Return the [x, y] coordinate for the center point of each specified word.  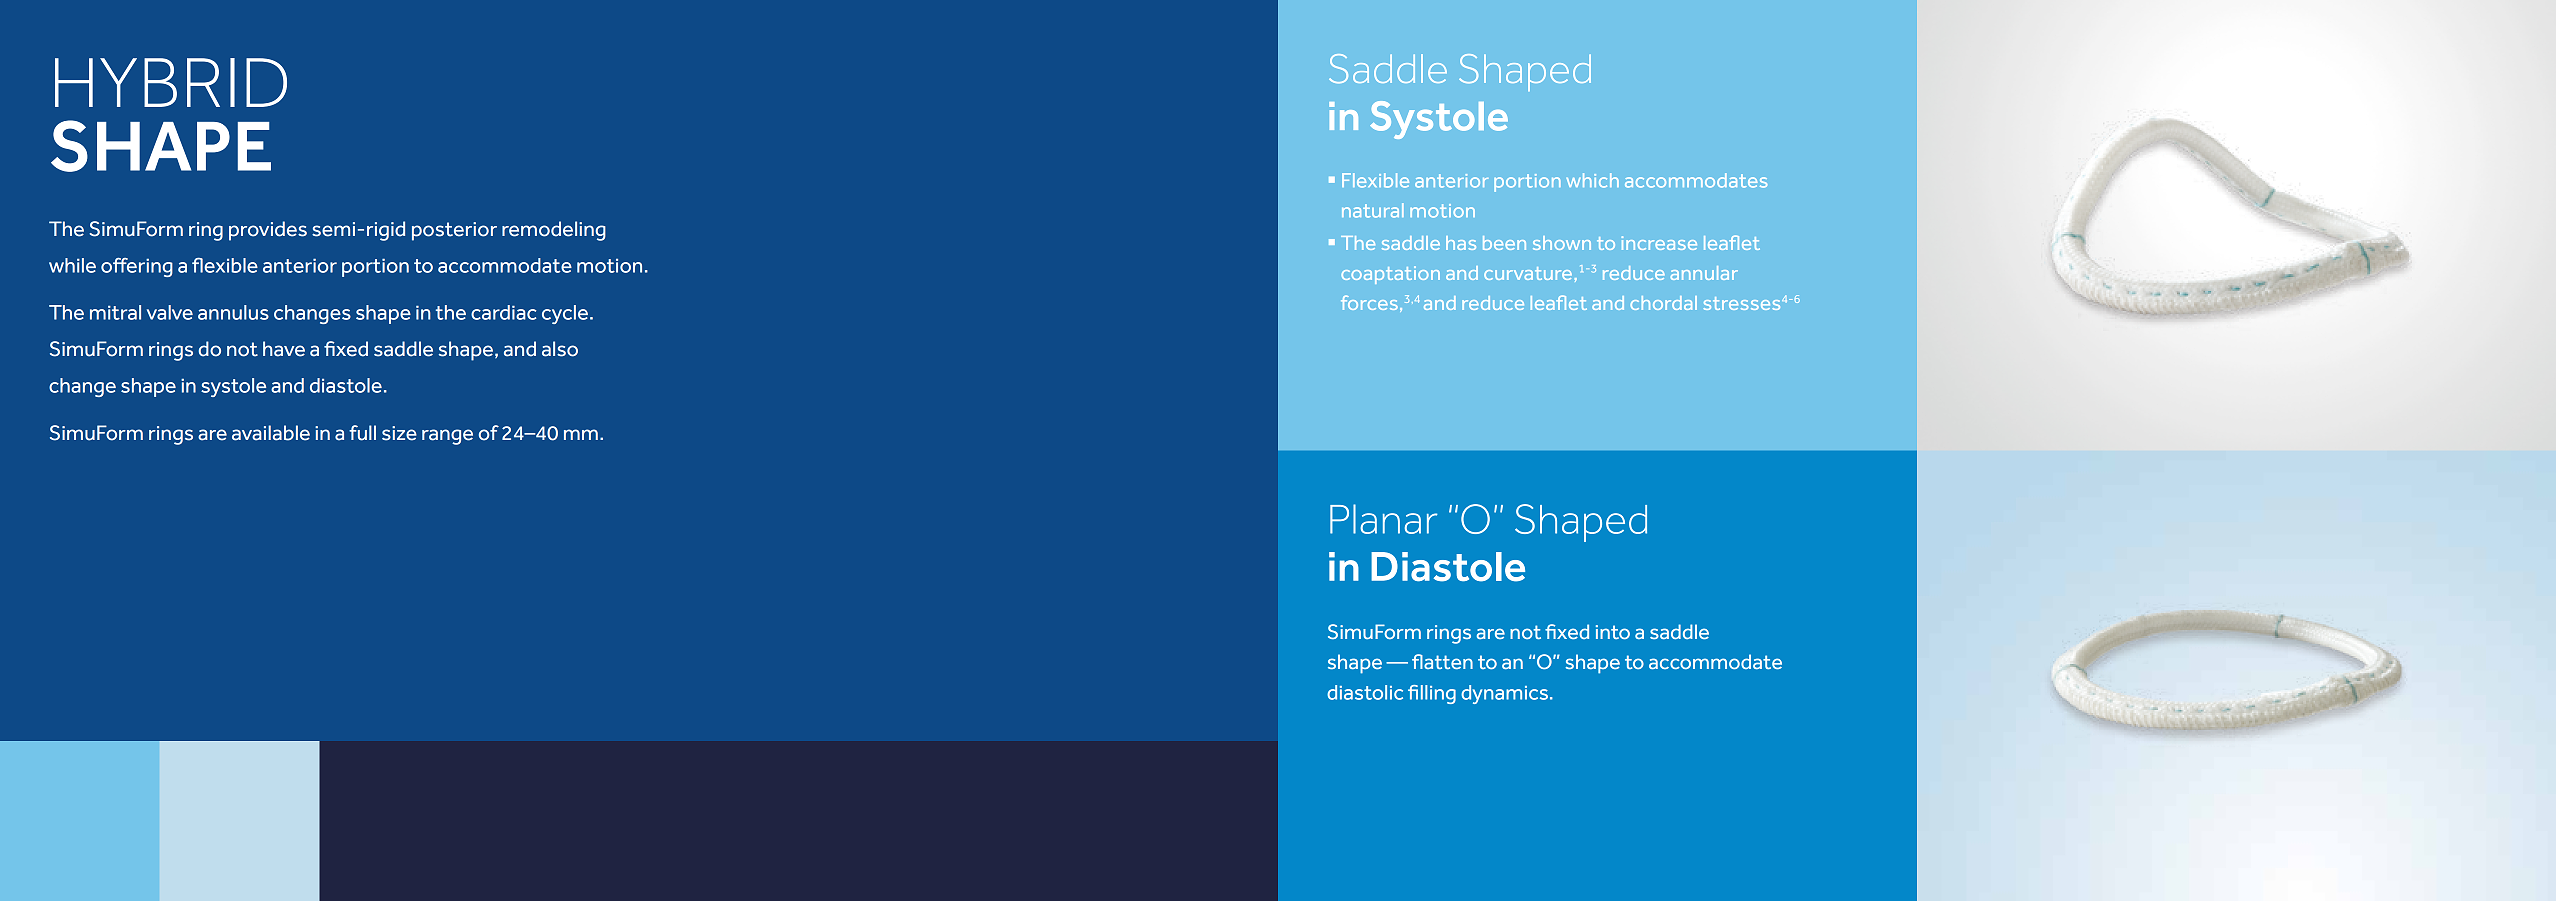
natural [1373, 210]
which [1593, 180]
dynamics [1504, 694]
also [560, 349]
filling [1432, 694]
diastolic [1365, 692]
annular [1704, 273]
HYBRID [171, 82]
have [284, 349]
